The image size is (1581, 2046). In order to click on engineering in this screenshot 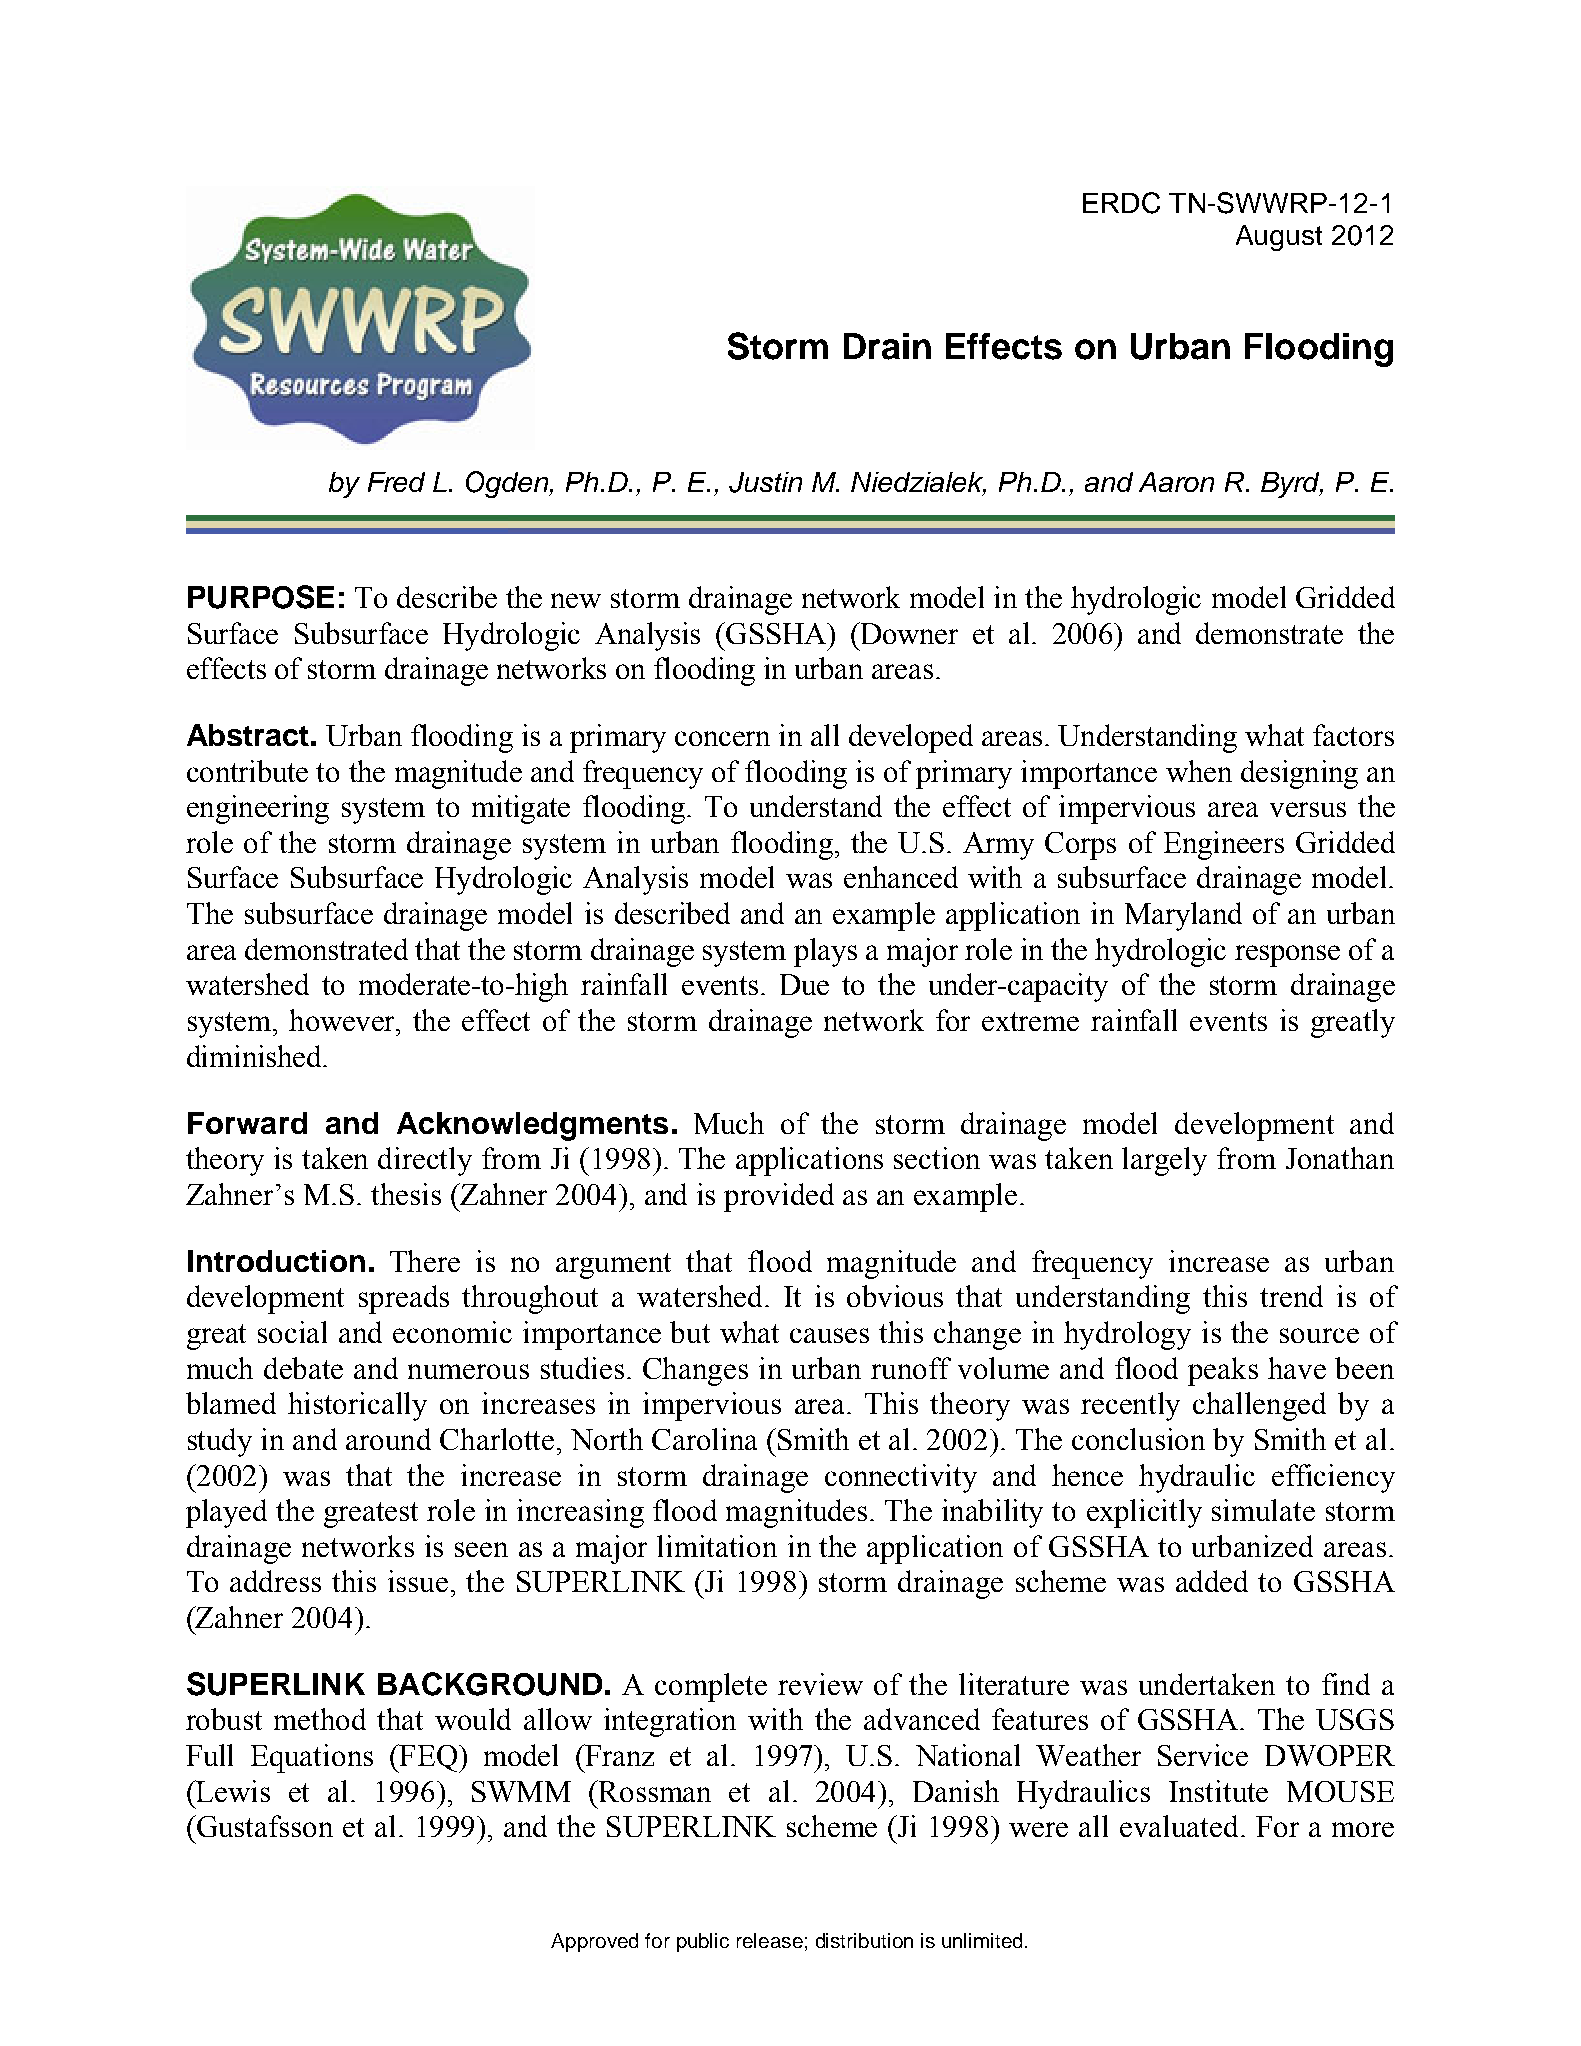, I will do `click(258, 809)`.
